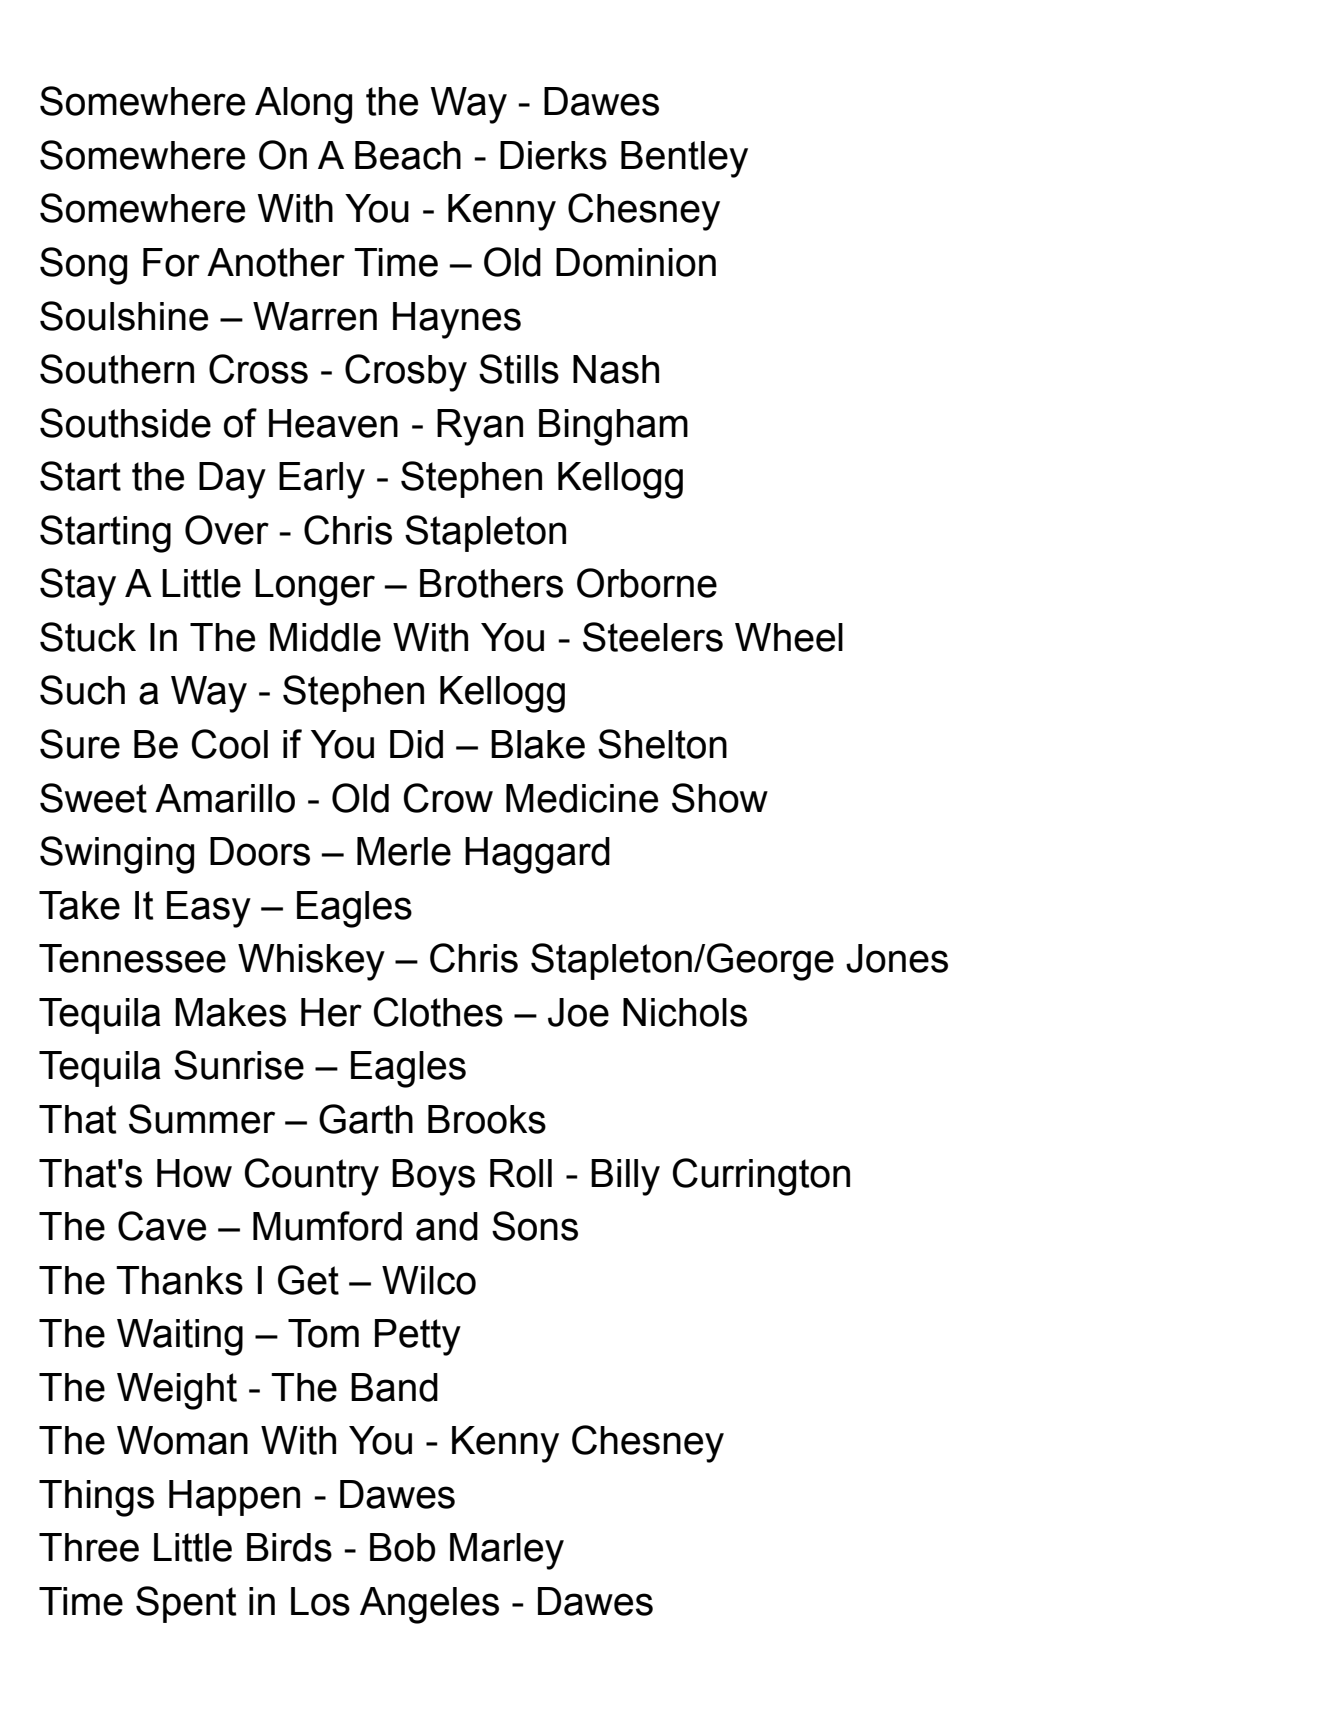 This document has height=1714, width=1324. I want to click on Summer, so click(202, 1119).
